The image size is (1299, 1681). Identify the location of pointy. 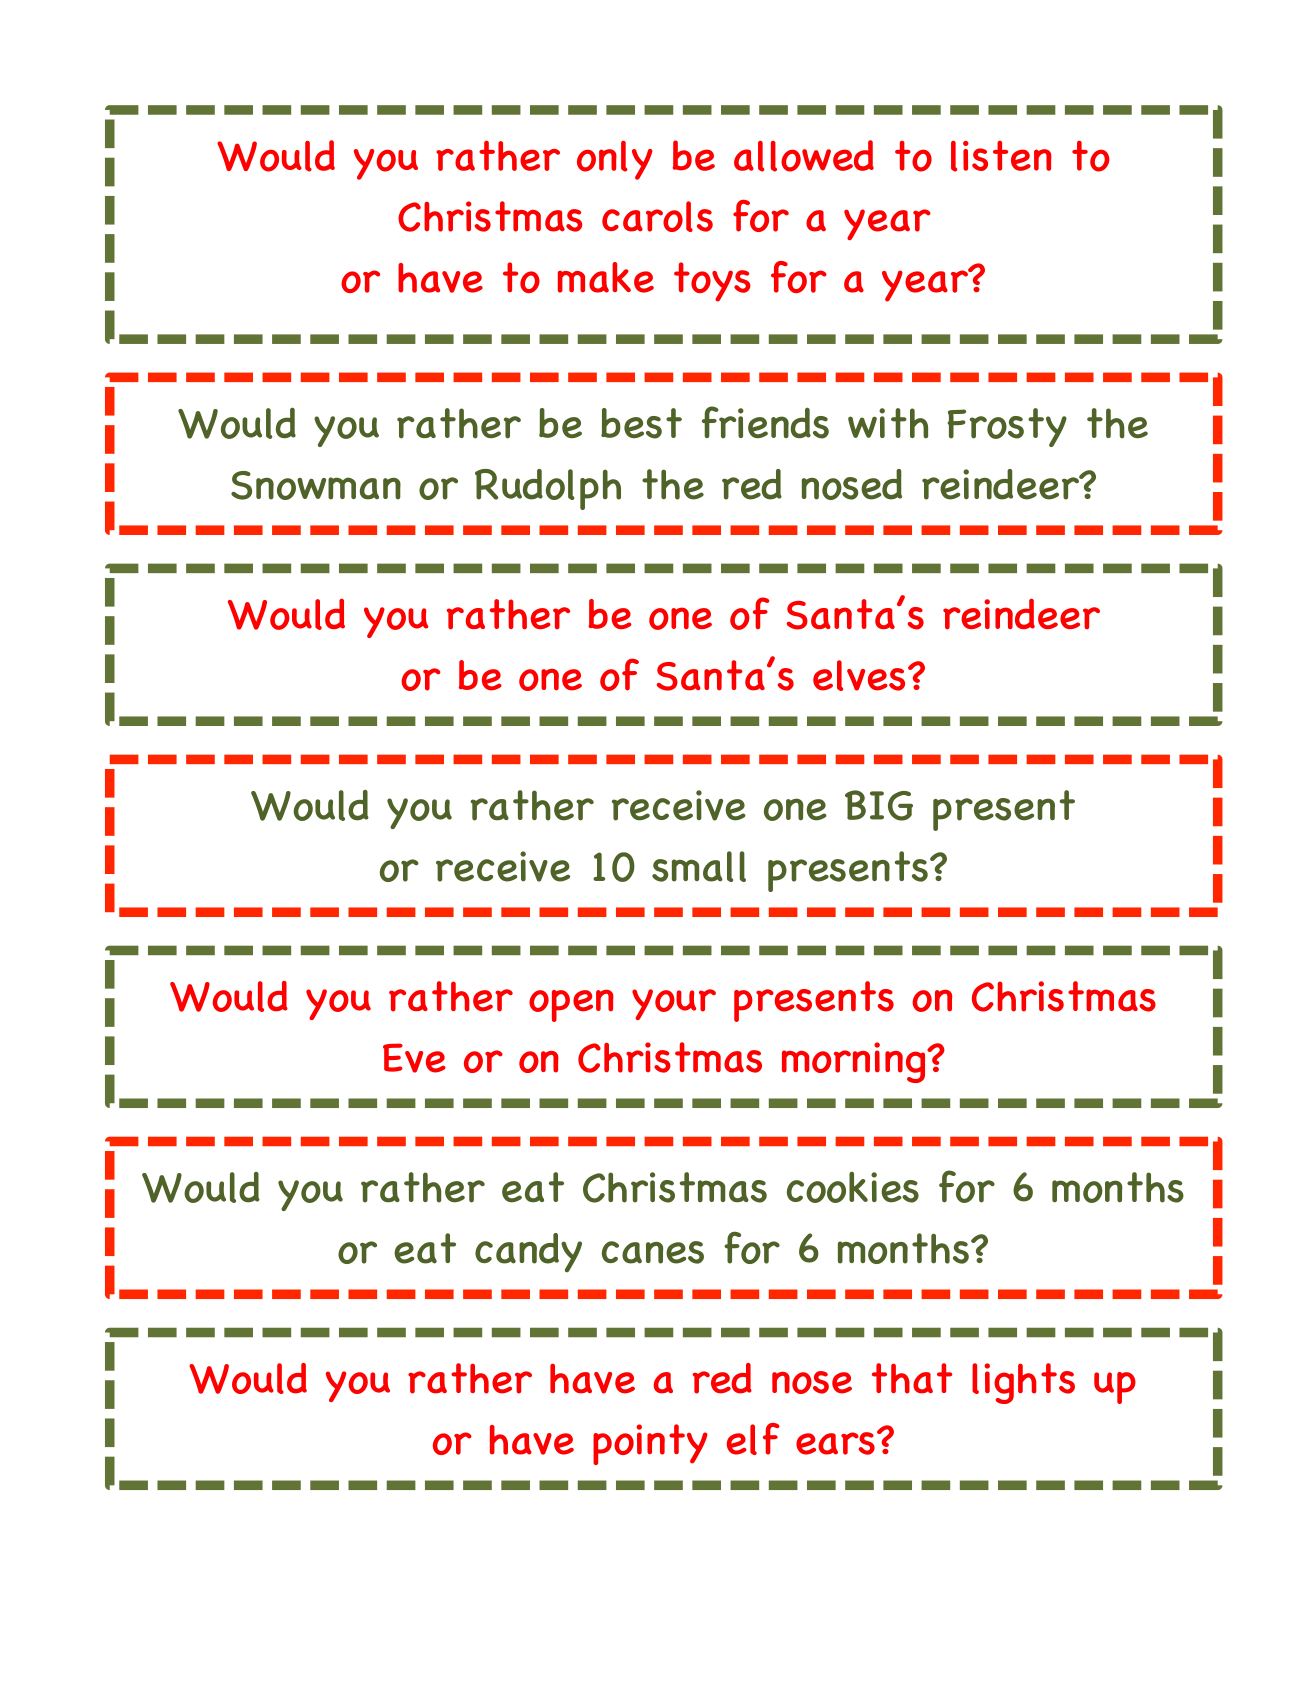
(650, 1444).
